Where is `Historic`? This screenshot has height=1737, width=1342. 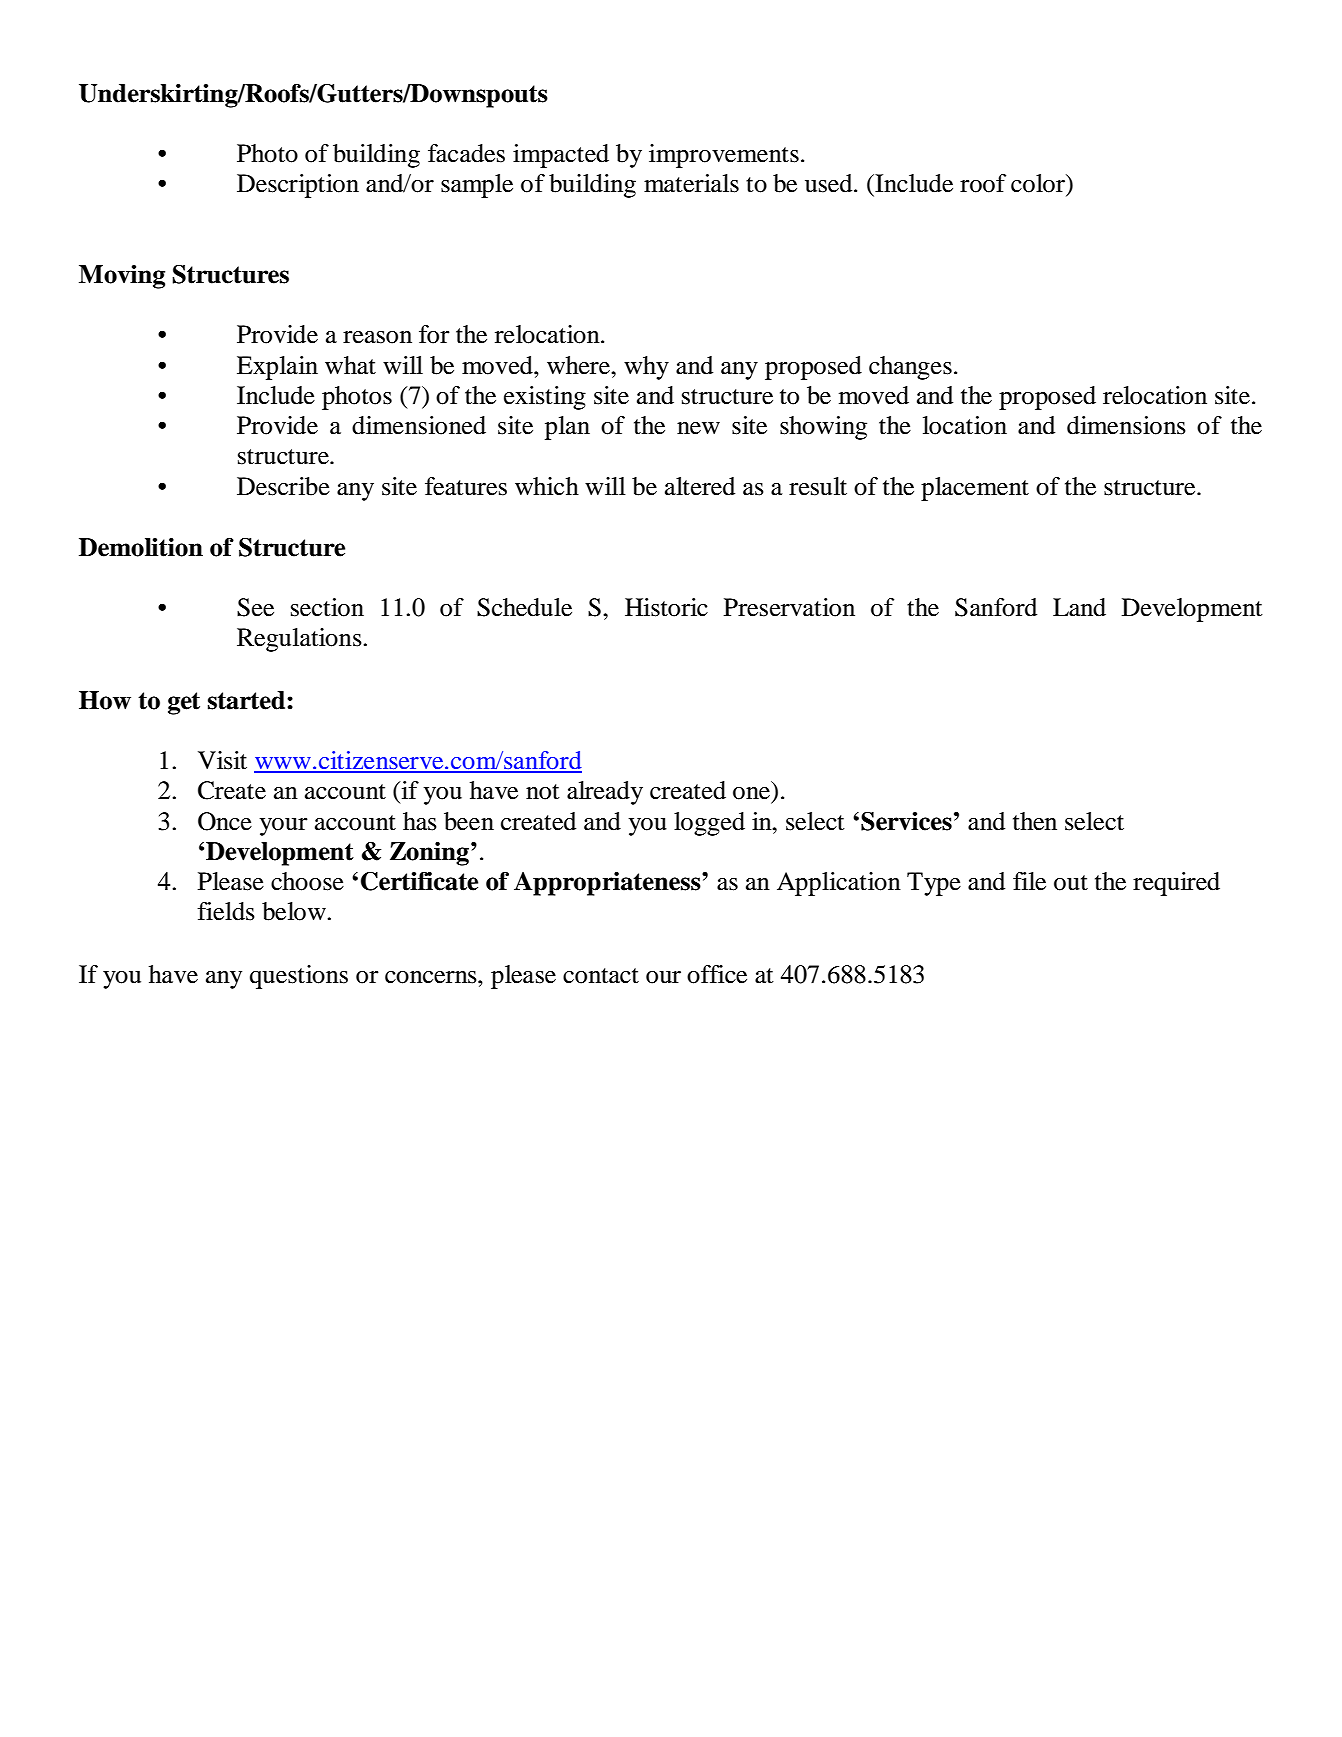
Historic is located at coordinates (666, 607).
